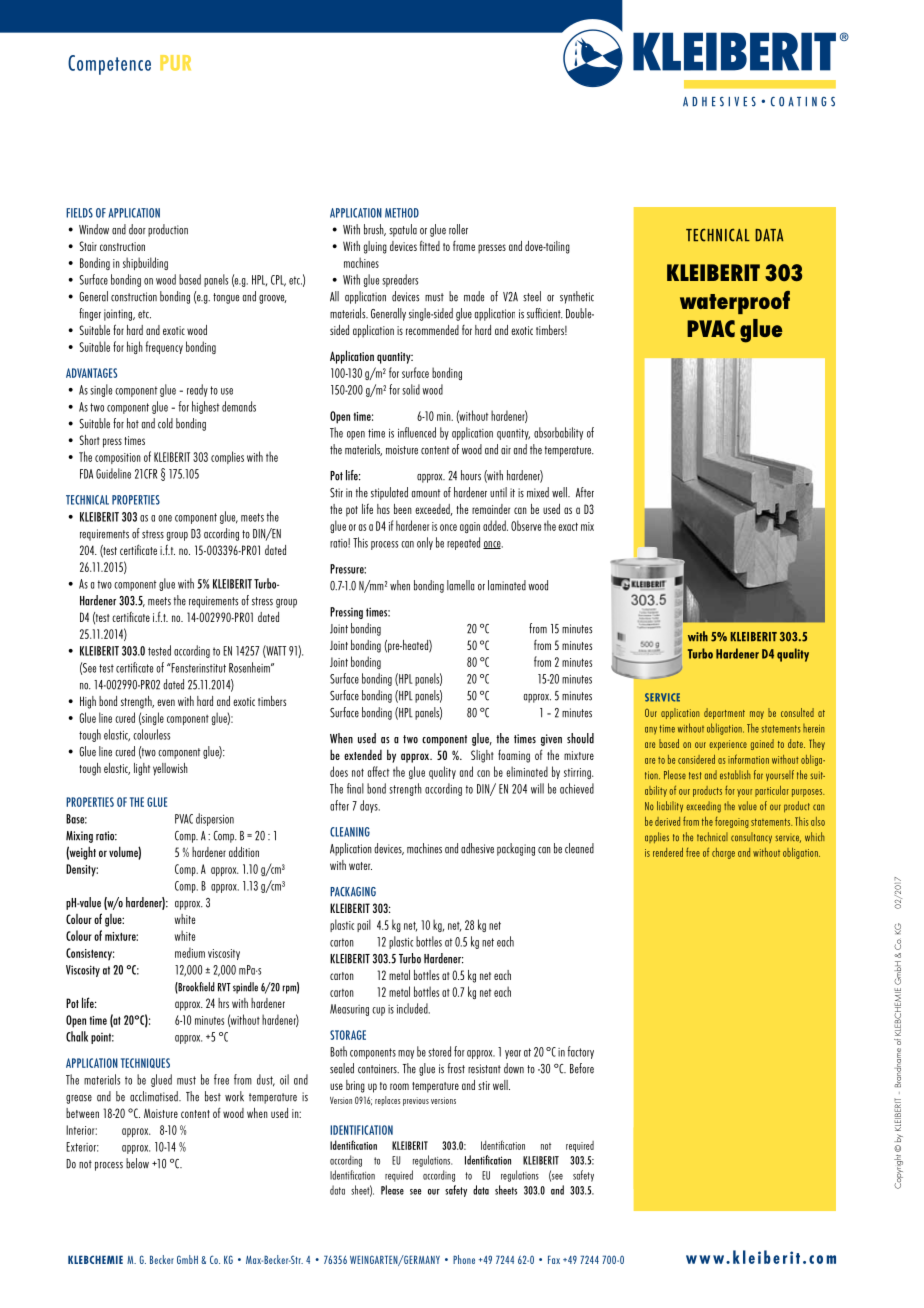 This image has height=1308, width=924. Describe the element at coordinates (170, 769) in the image. I see `yellowish` at that location.
